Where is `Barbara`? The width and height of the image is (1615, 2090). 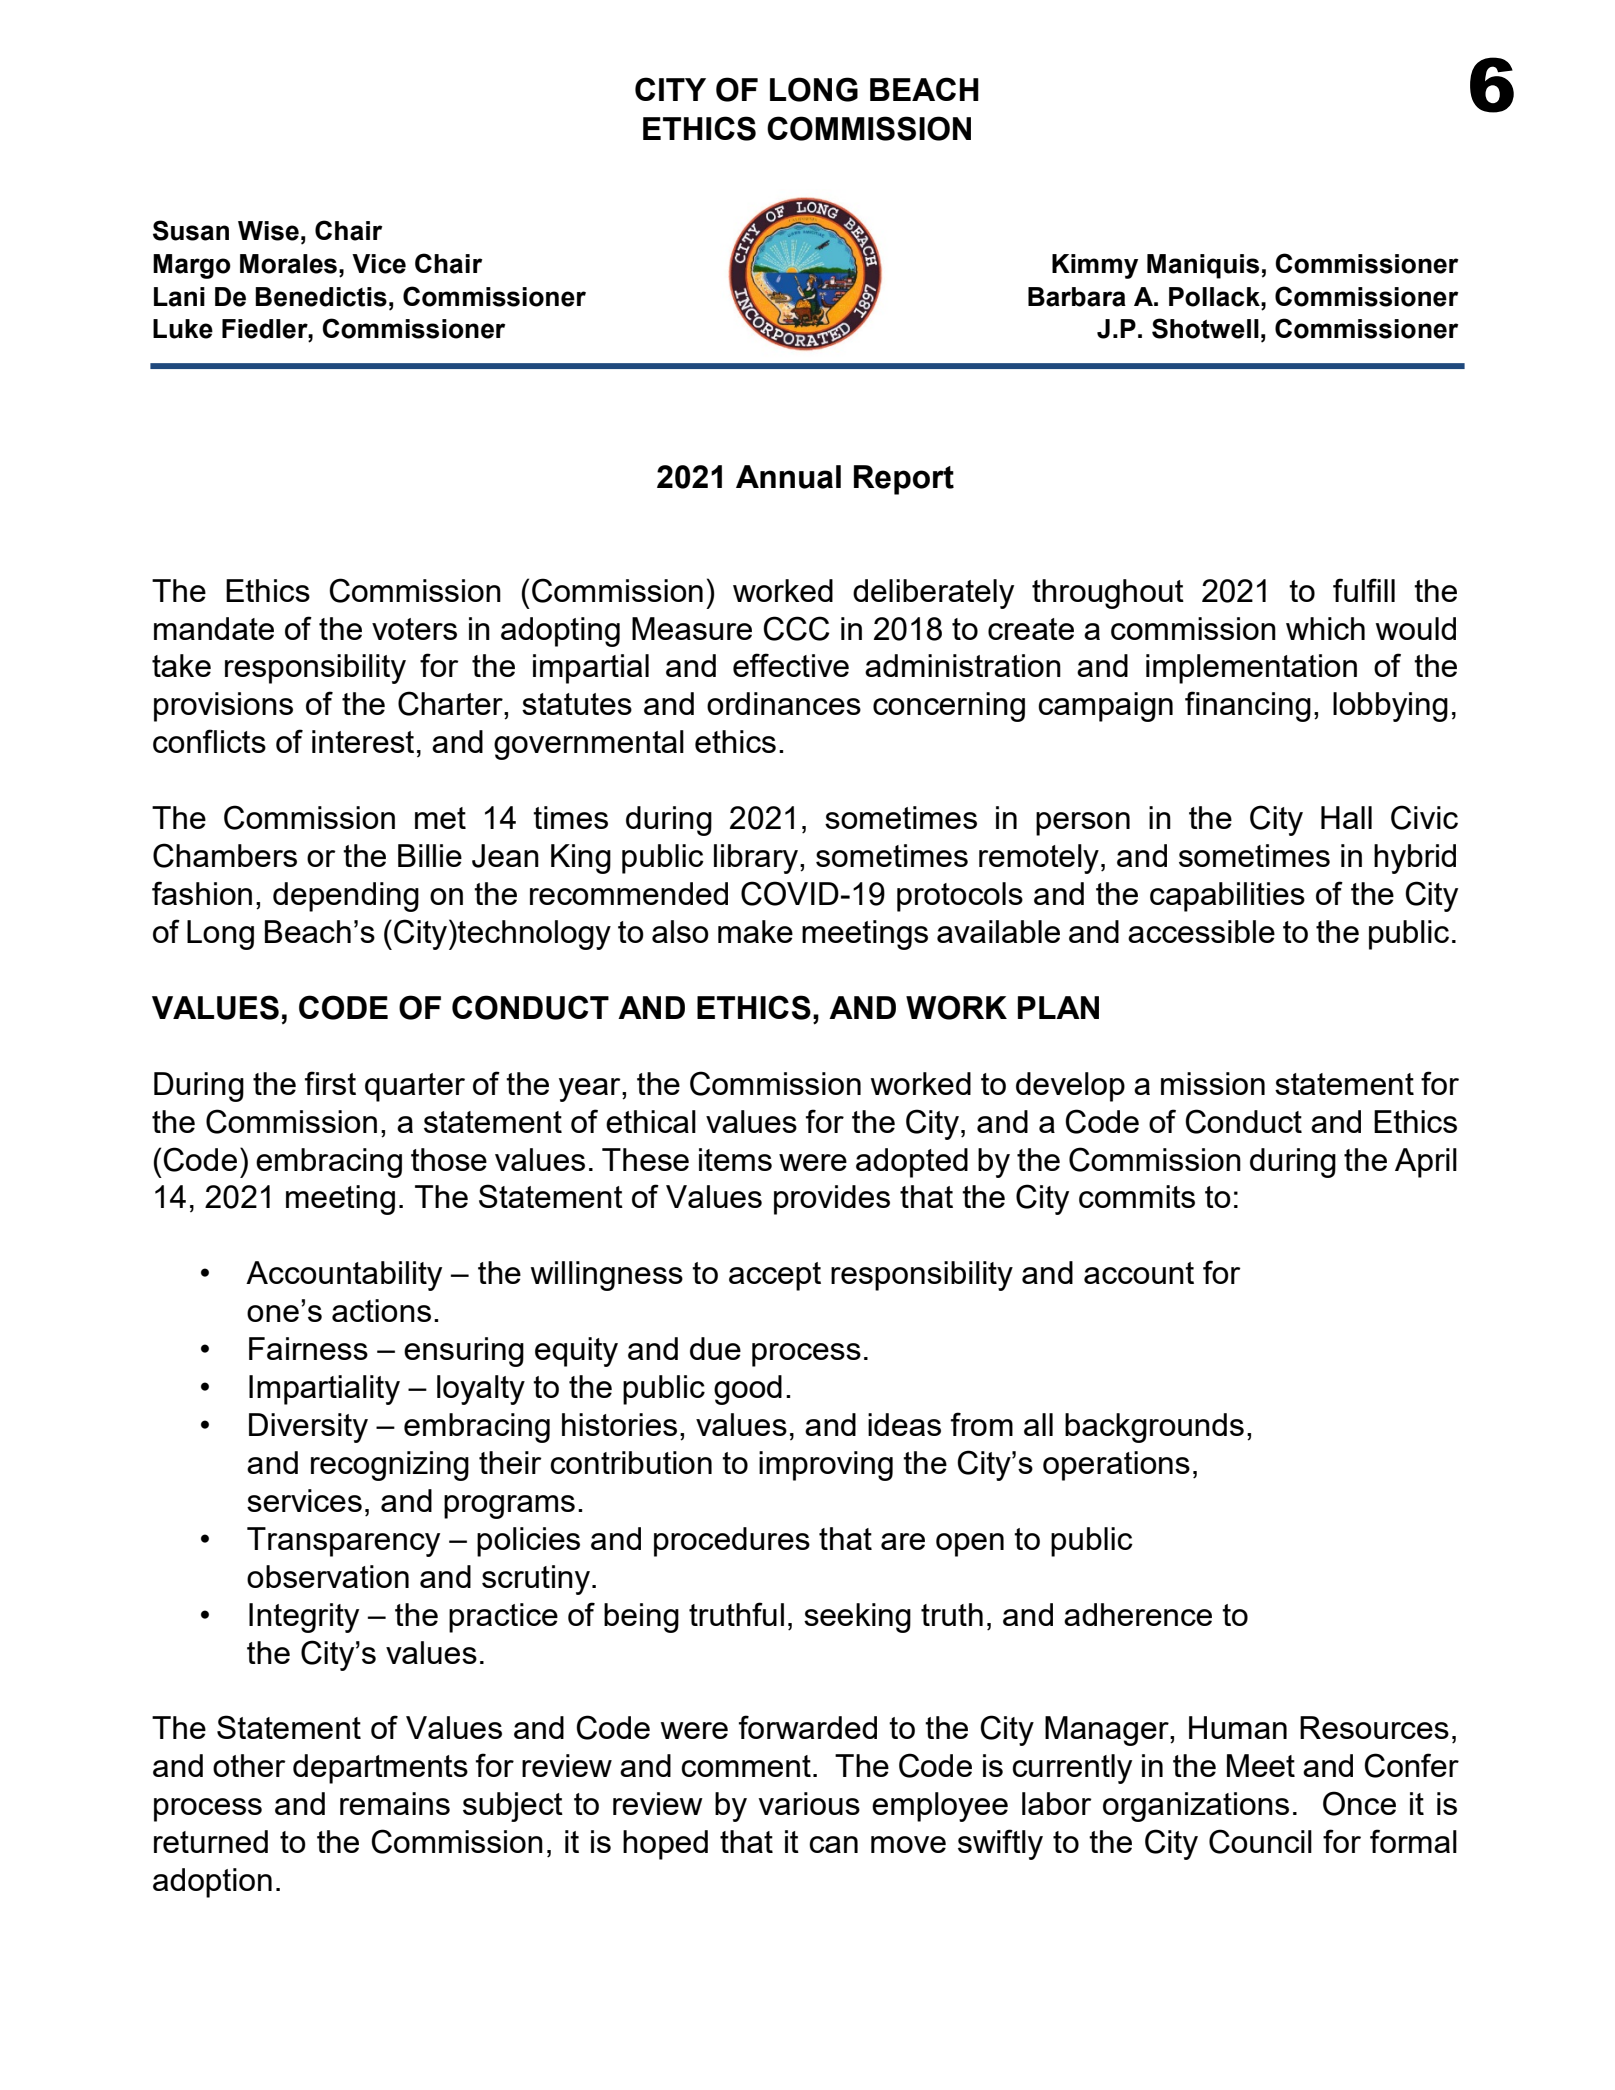 Barbara is located at coordinates (1077, 297).
